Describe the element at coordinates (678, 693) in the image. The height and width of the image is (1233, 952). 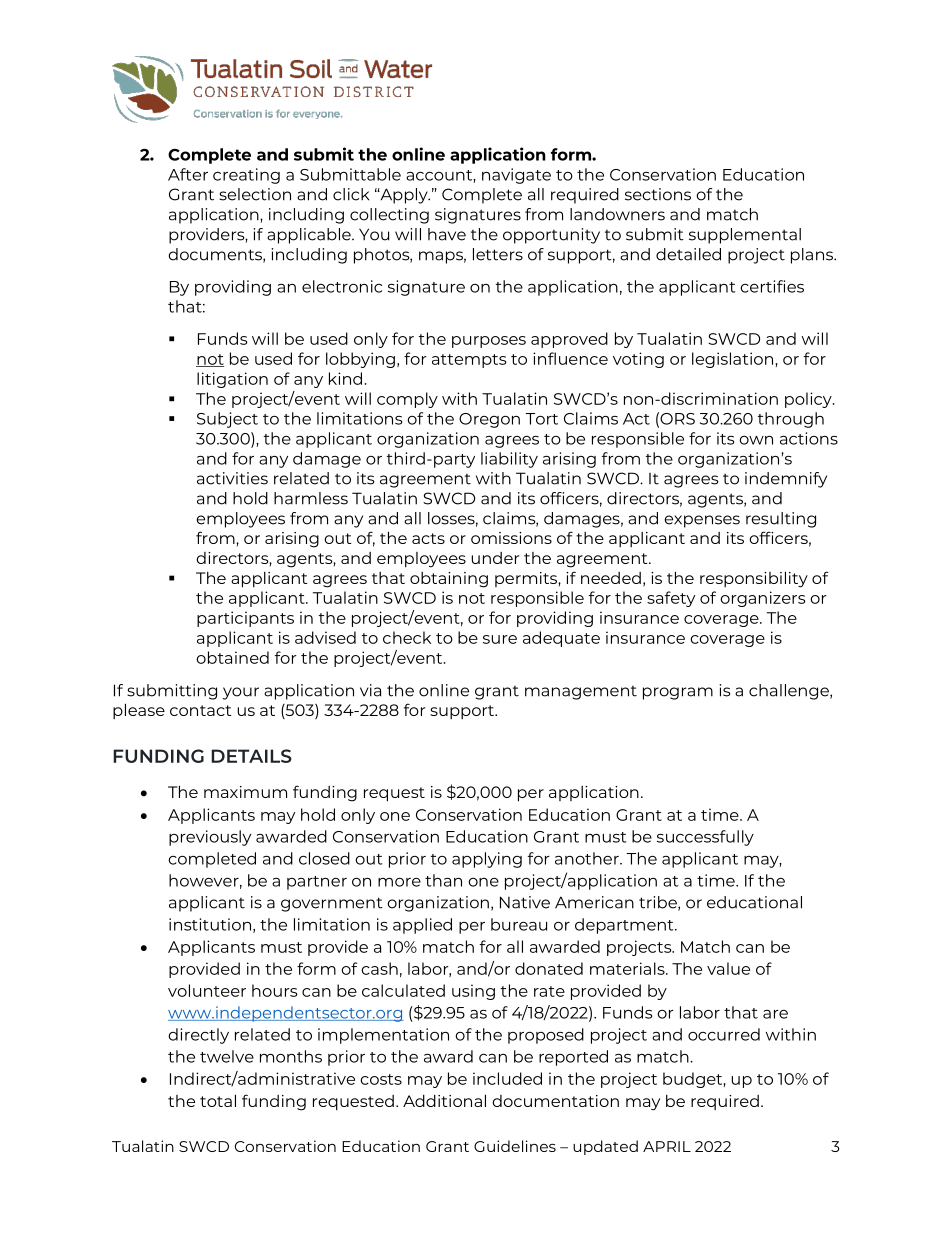
I see `program` at that location.
